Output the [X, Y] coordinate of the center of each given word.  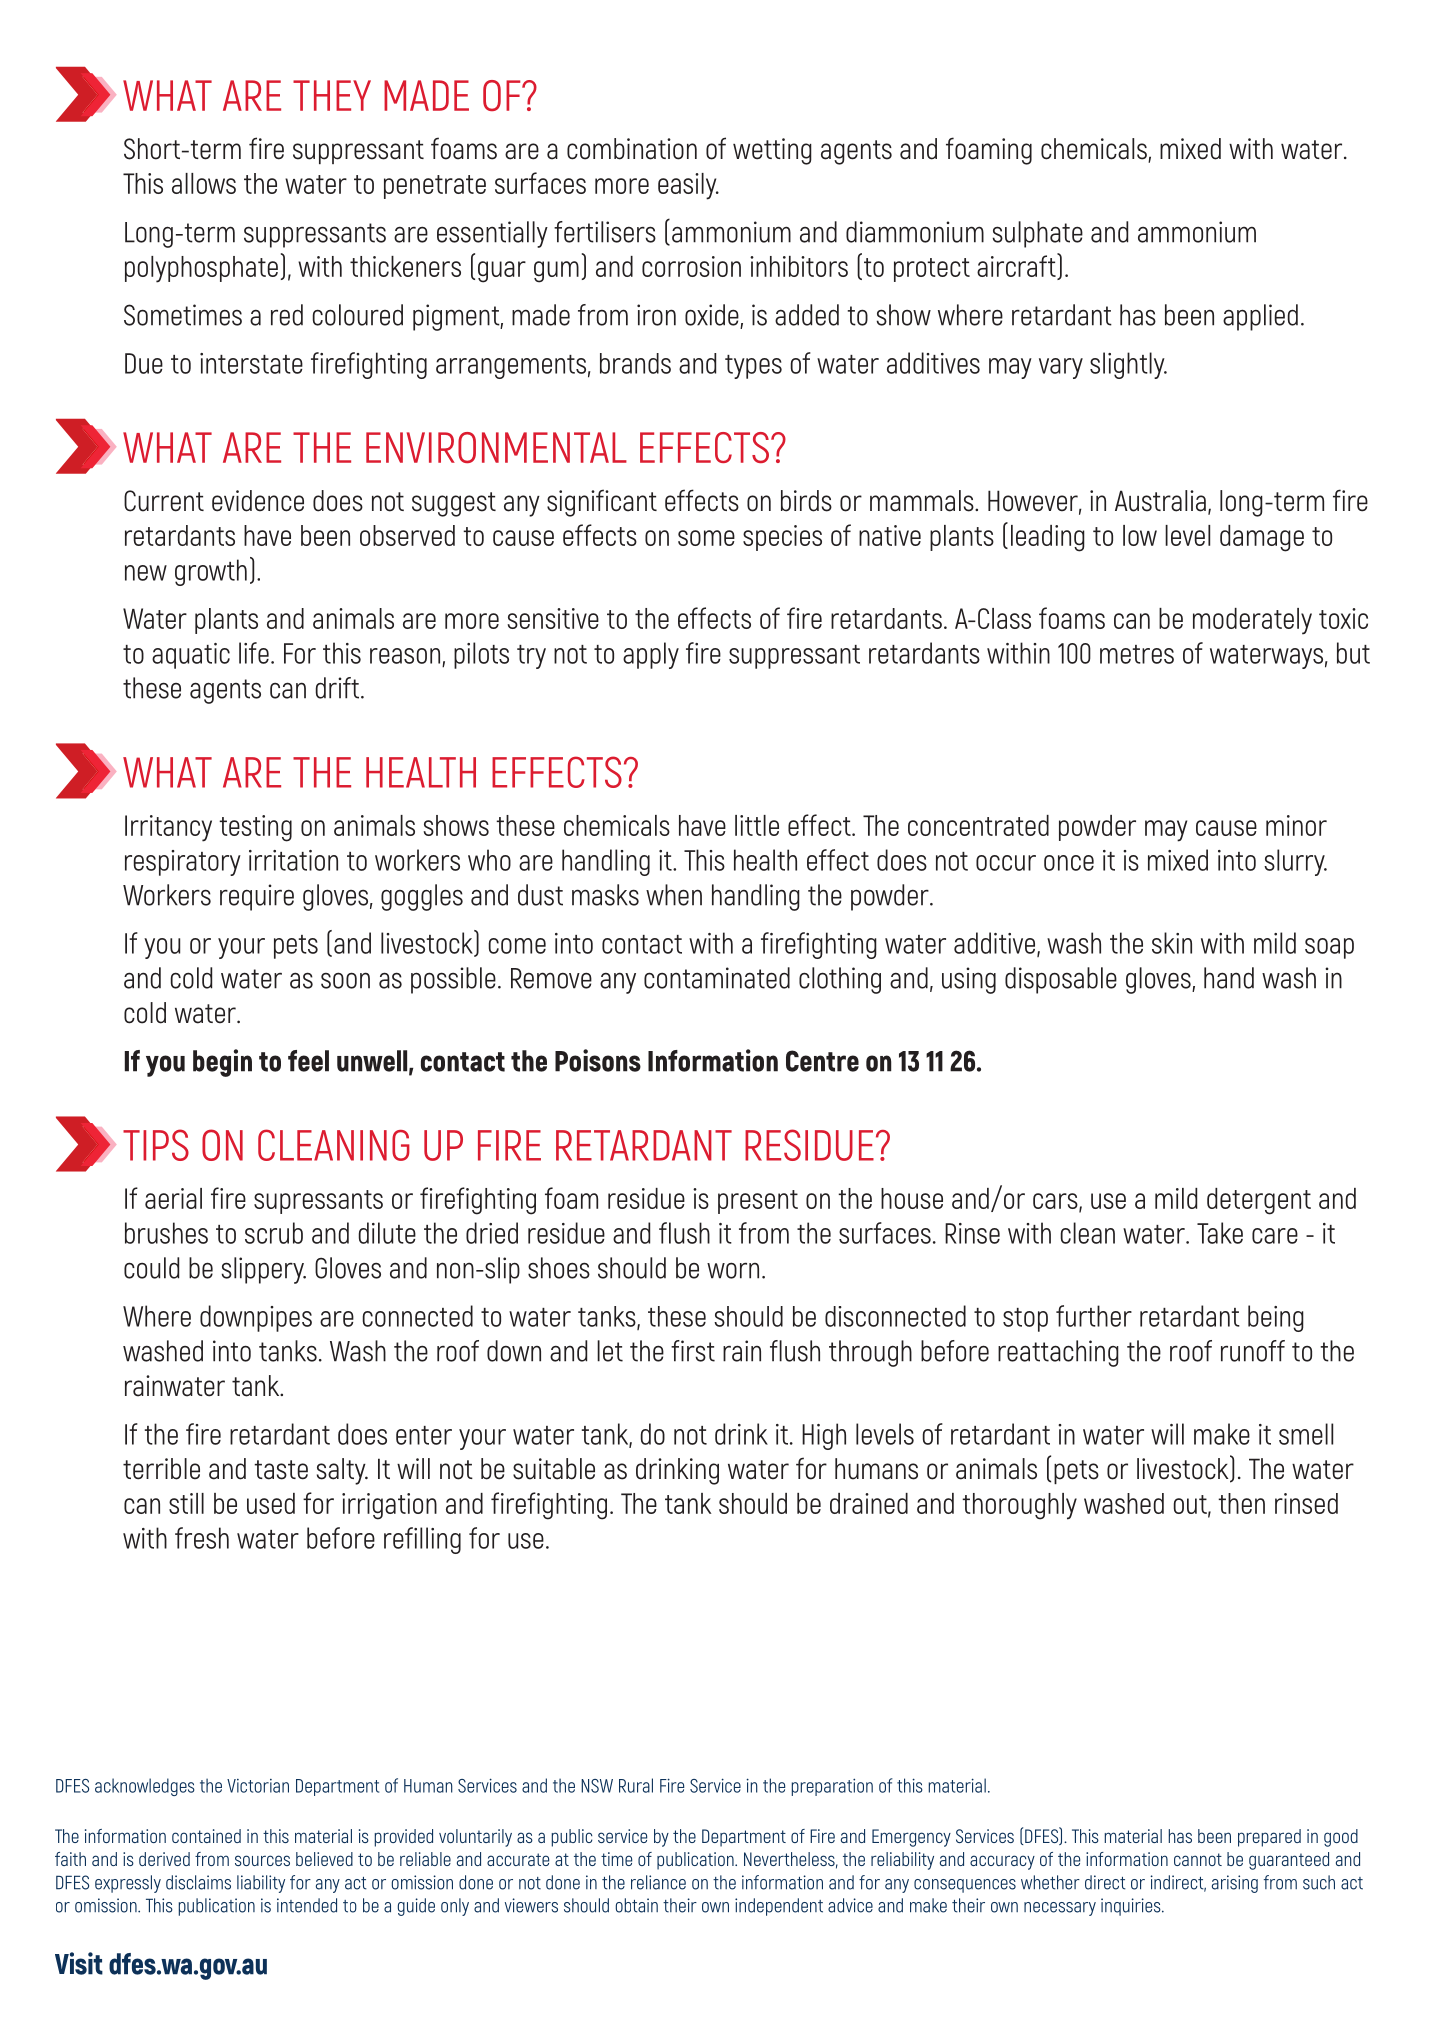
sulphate [1037, 234]
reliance [658, 1882]
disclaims [198, 1882]
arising [1235, 1884]
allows [204, 183]
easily [688, 186]
